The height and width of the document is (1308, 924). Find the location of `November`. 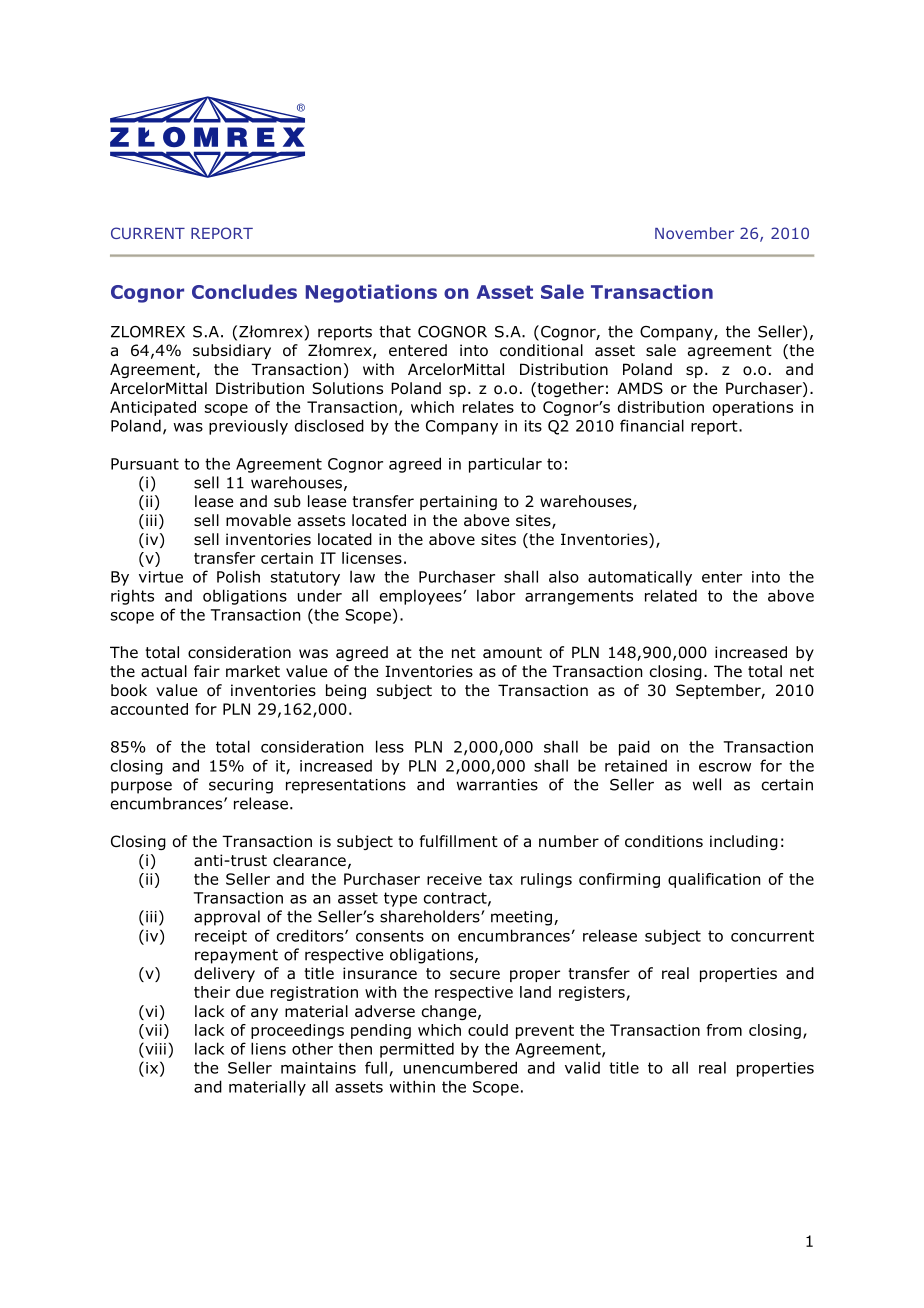

November is located at coordinates (694, 233).
